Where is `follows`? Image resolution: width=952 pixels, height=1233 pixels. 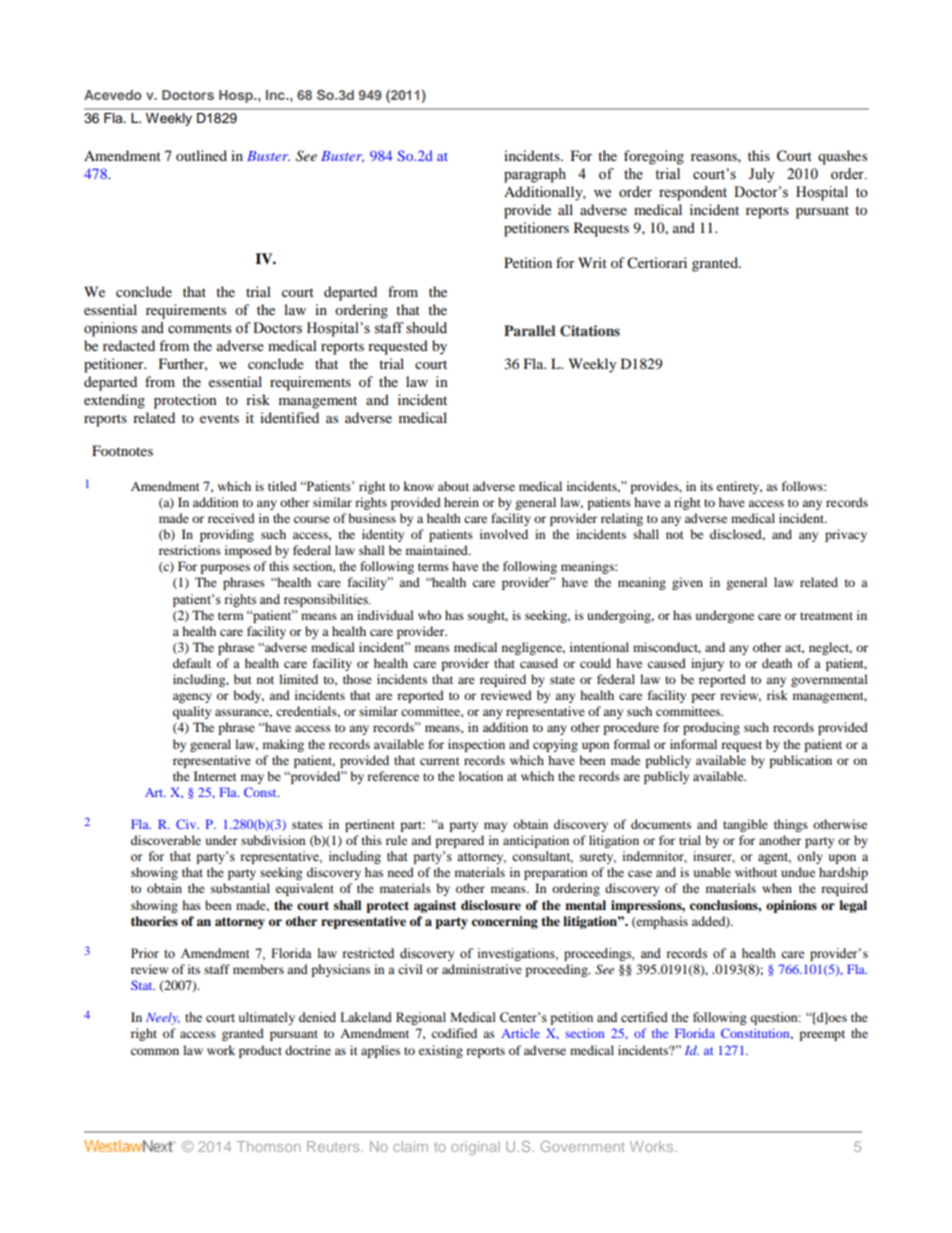
follows is located at coordinates (803, 486).
